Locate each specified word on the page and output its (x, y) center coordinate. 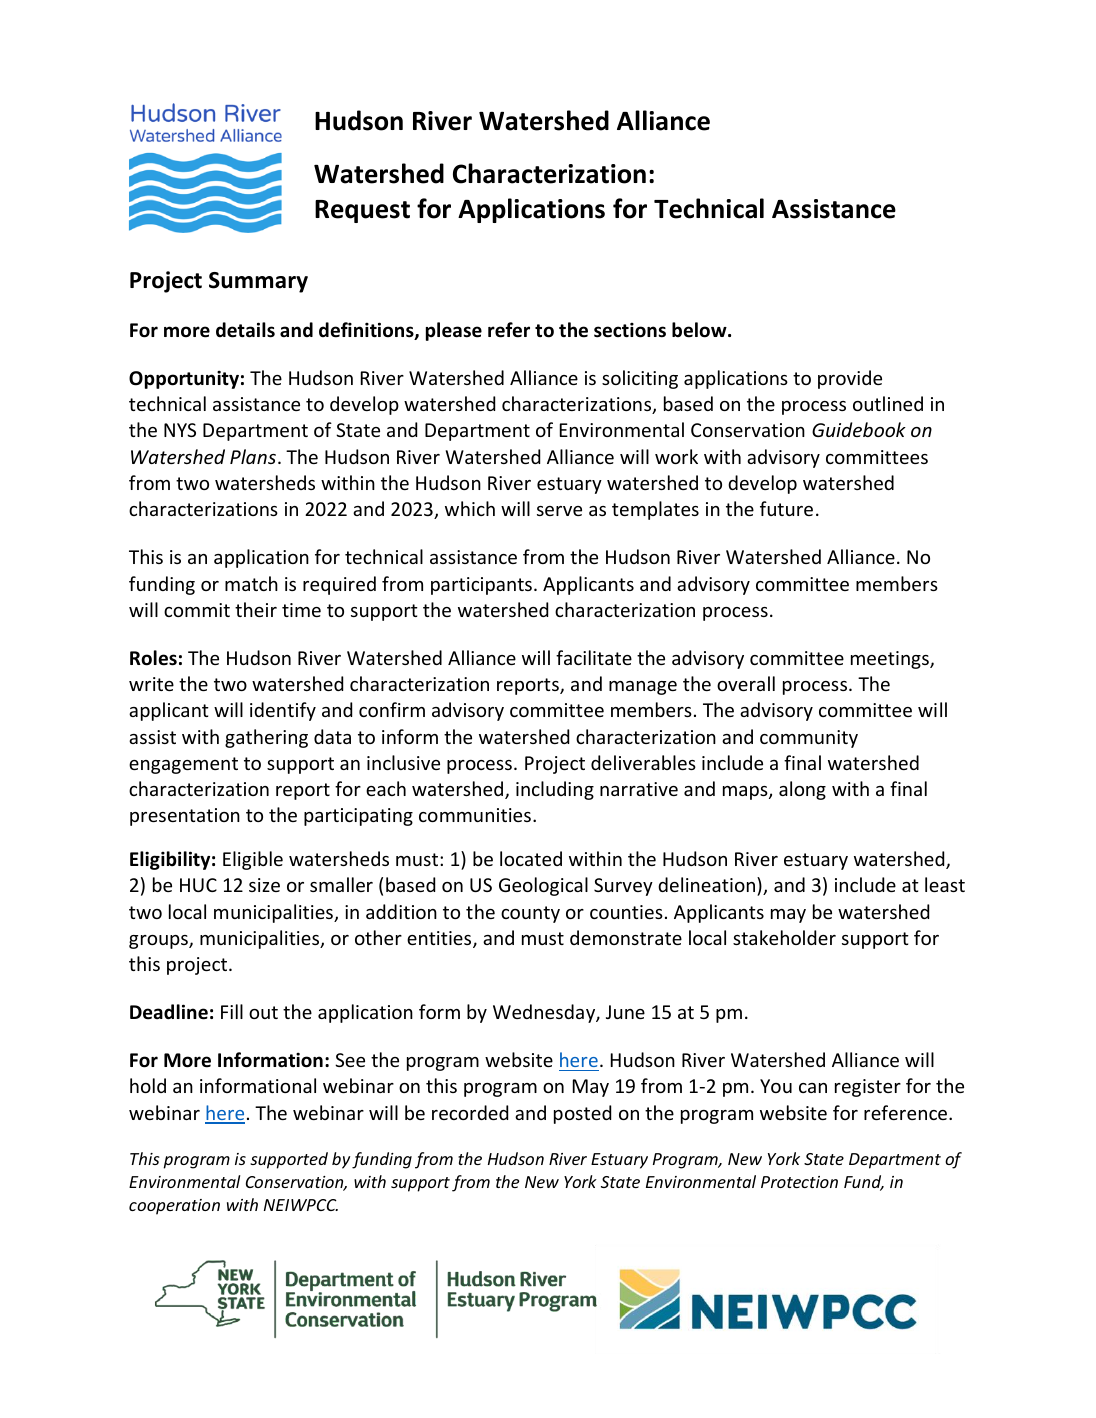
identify (283, 711)
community (809, 739)
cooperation (174, 1207)
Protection (799, 1182)
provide (850, 379)
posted (582, 1114)
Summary (258, 282)
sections (630, 330)
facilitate (594, 657)
